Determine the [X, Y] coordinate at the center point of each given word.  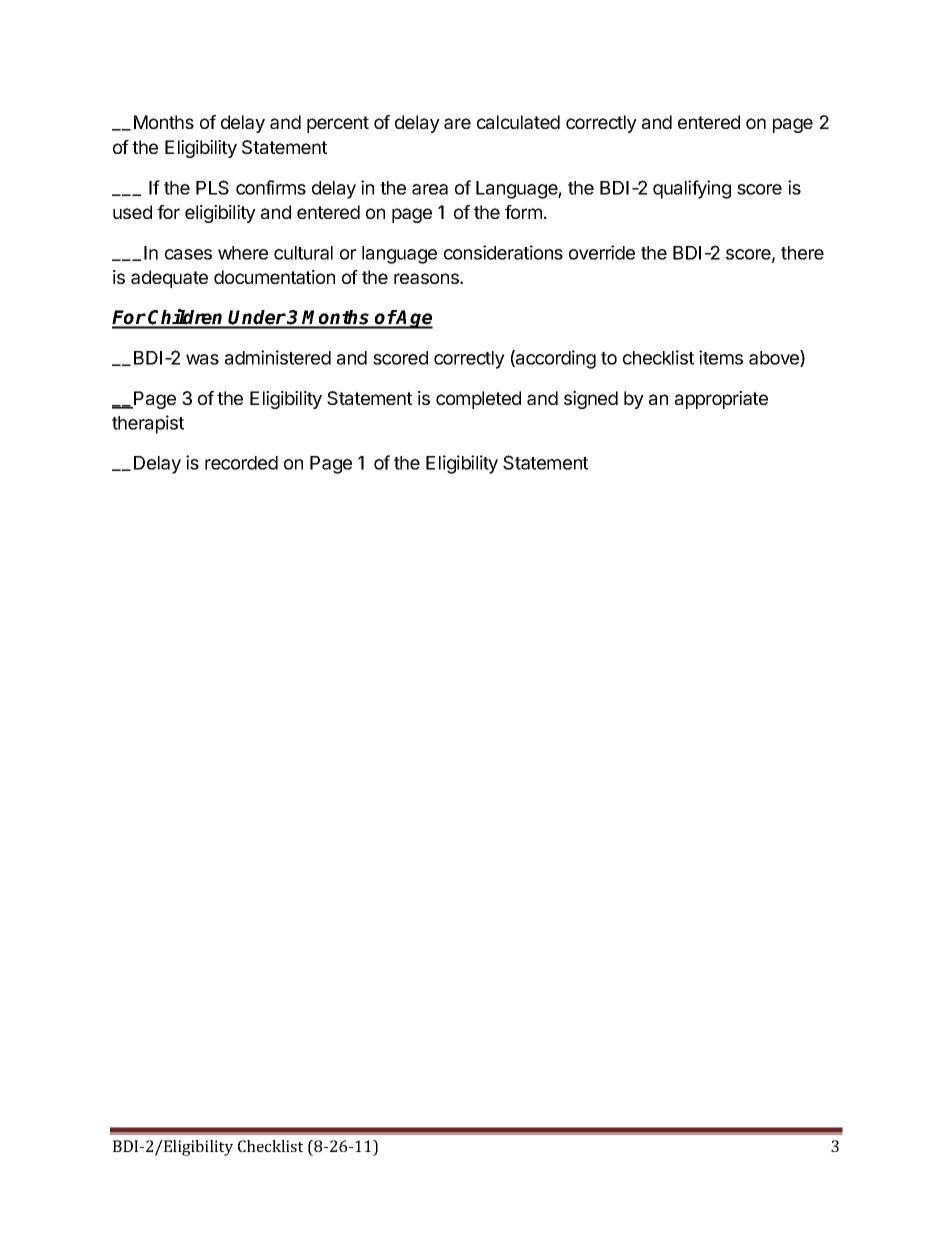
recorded [241, 463]
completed [478, 400]
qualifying [692, 189]
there [802, 253]
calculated [518, 122]
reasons [427, 278]
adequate [169, 279]
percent [338, 124]
